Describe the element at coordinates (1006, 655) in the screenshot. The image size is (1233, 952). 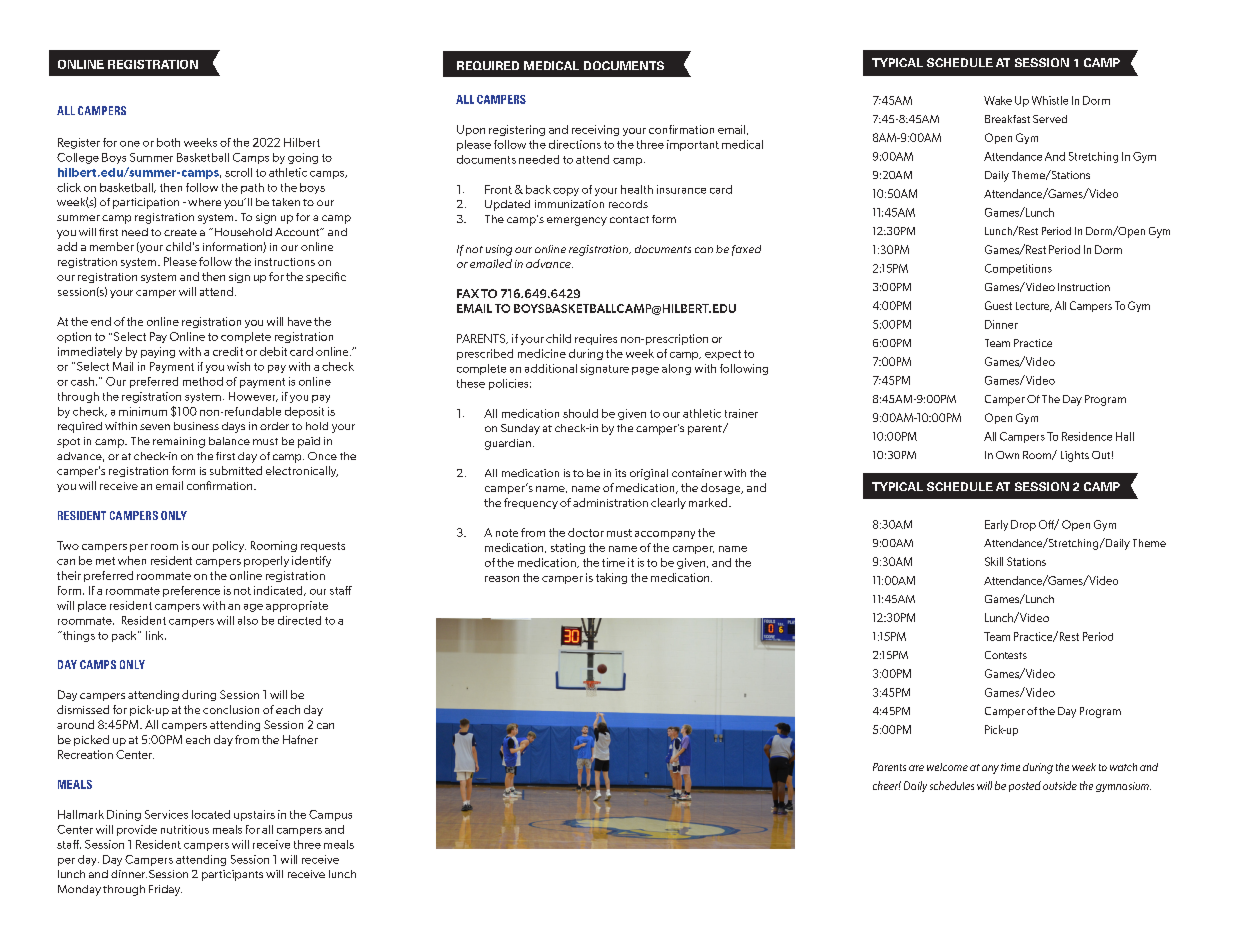
I see `Contests` at that location.
